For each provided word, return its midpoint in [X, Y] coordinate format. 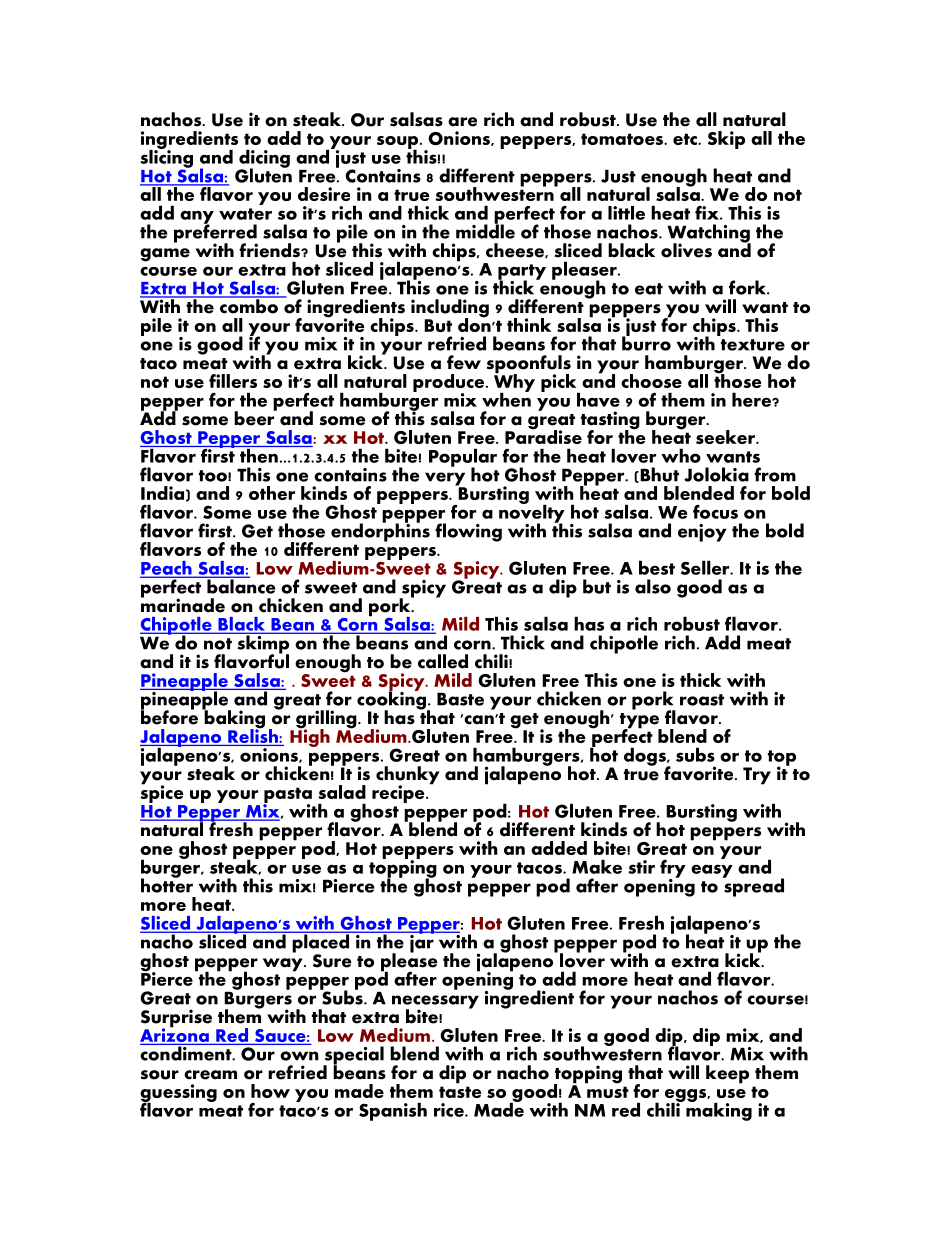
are [462, 122]
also [653, 586]
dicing [264, 159]
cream [210, 1075]
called [443, 661]
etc [686, 139]
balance [240, 585]
